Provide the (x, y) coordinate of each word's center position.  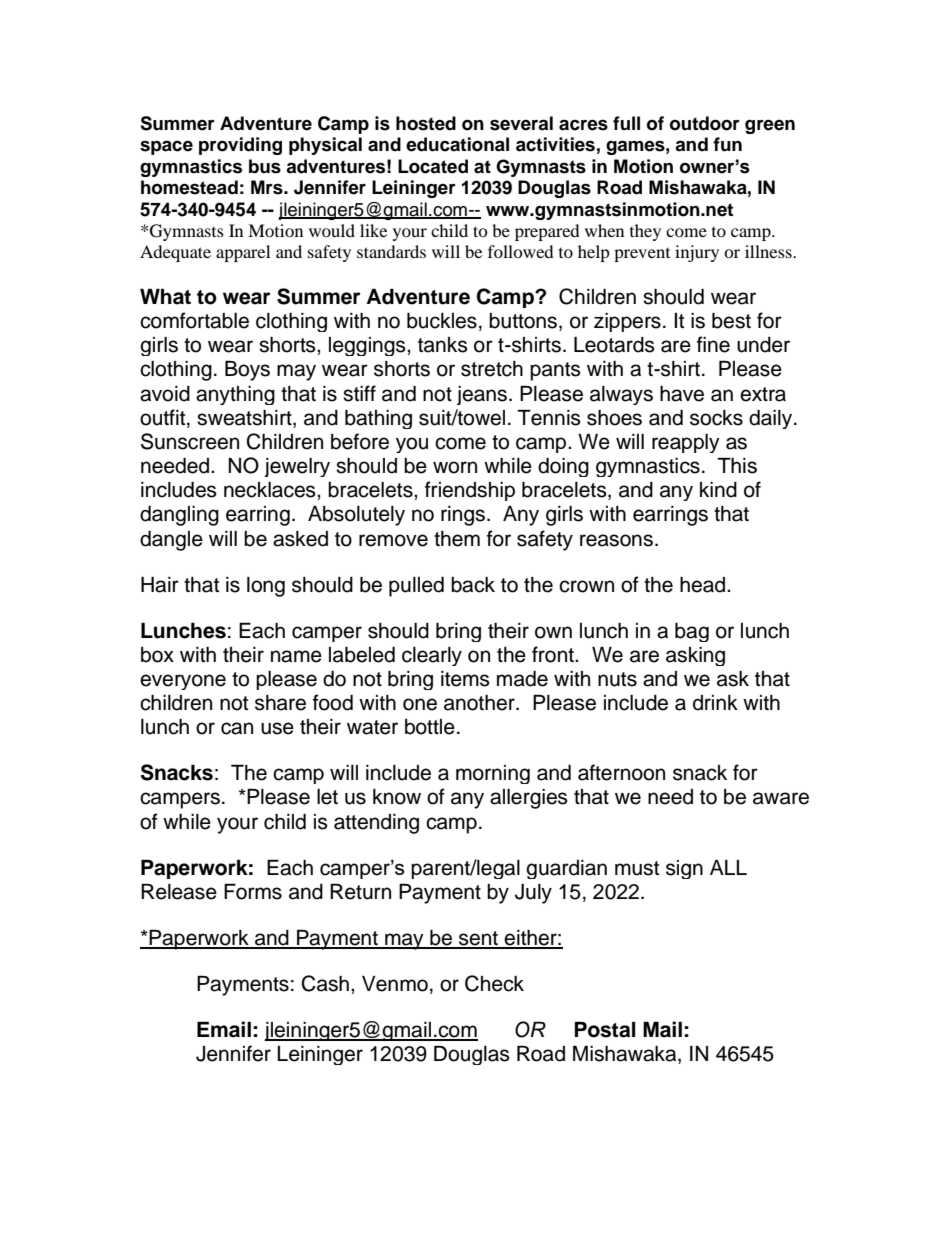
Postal (605, 1030)
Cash (325, 983)
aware (781, 798)
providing (240, 146)
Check (494, 983)
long (266, 587)
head (704, 585)
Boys (247, 371)
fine (713, 344)
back (473, 585)
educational (457, 144)
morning (493, 774)
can (237, 728)
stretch (492, 369)
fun (727, 144)
